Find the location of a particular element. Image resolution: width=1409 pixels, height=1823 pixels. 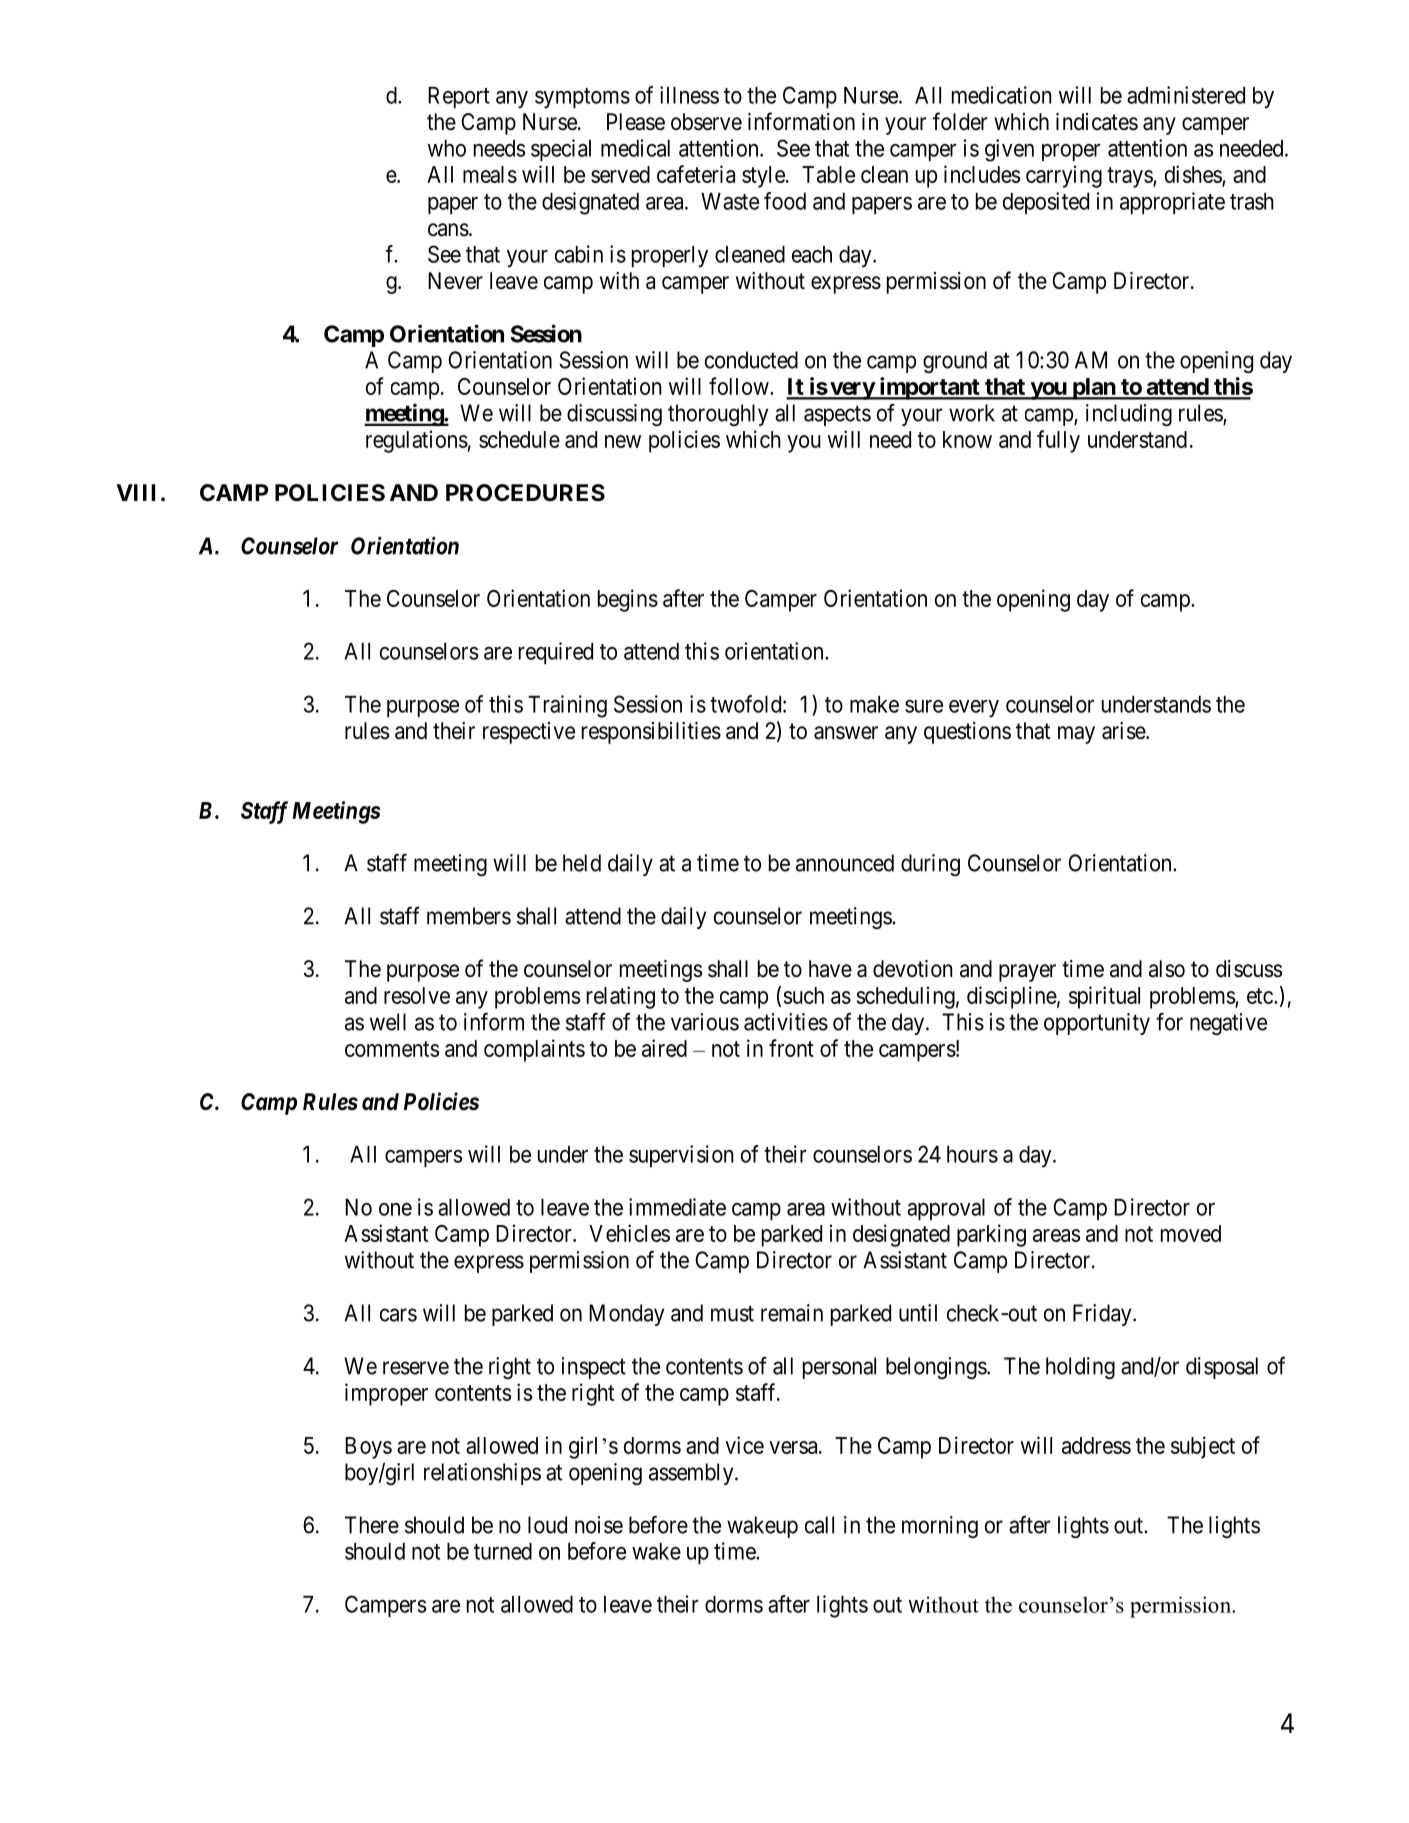

members is located at coordinates (469, 916).
